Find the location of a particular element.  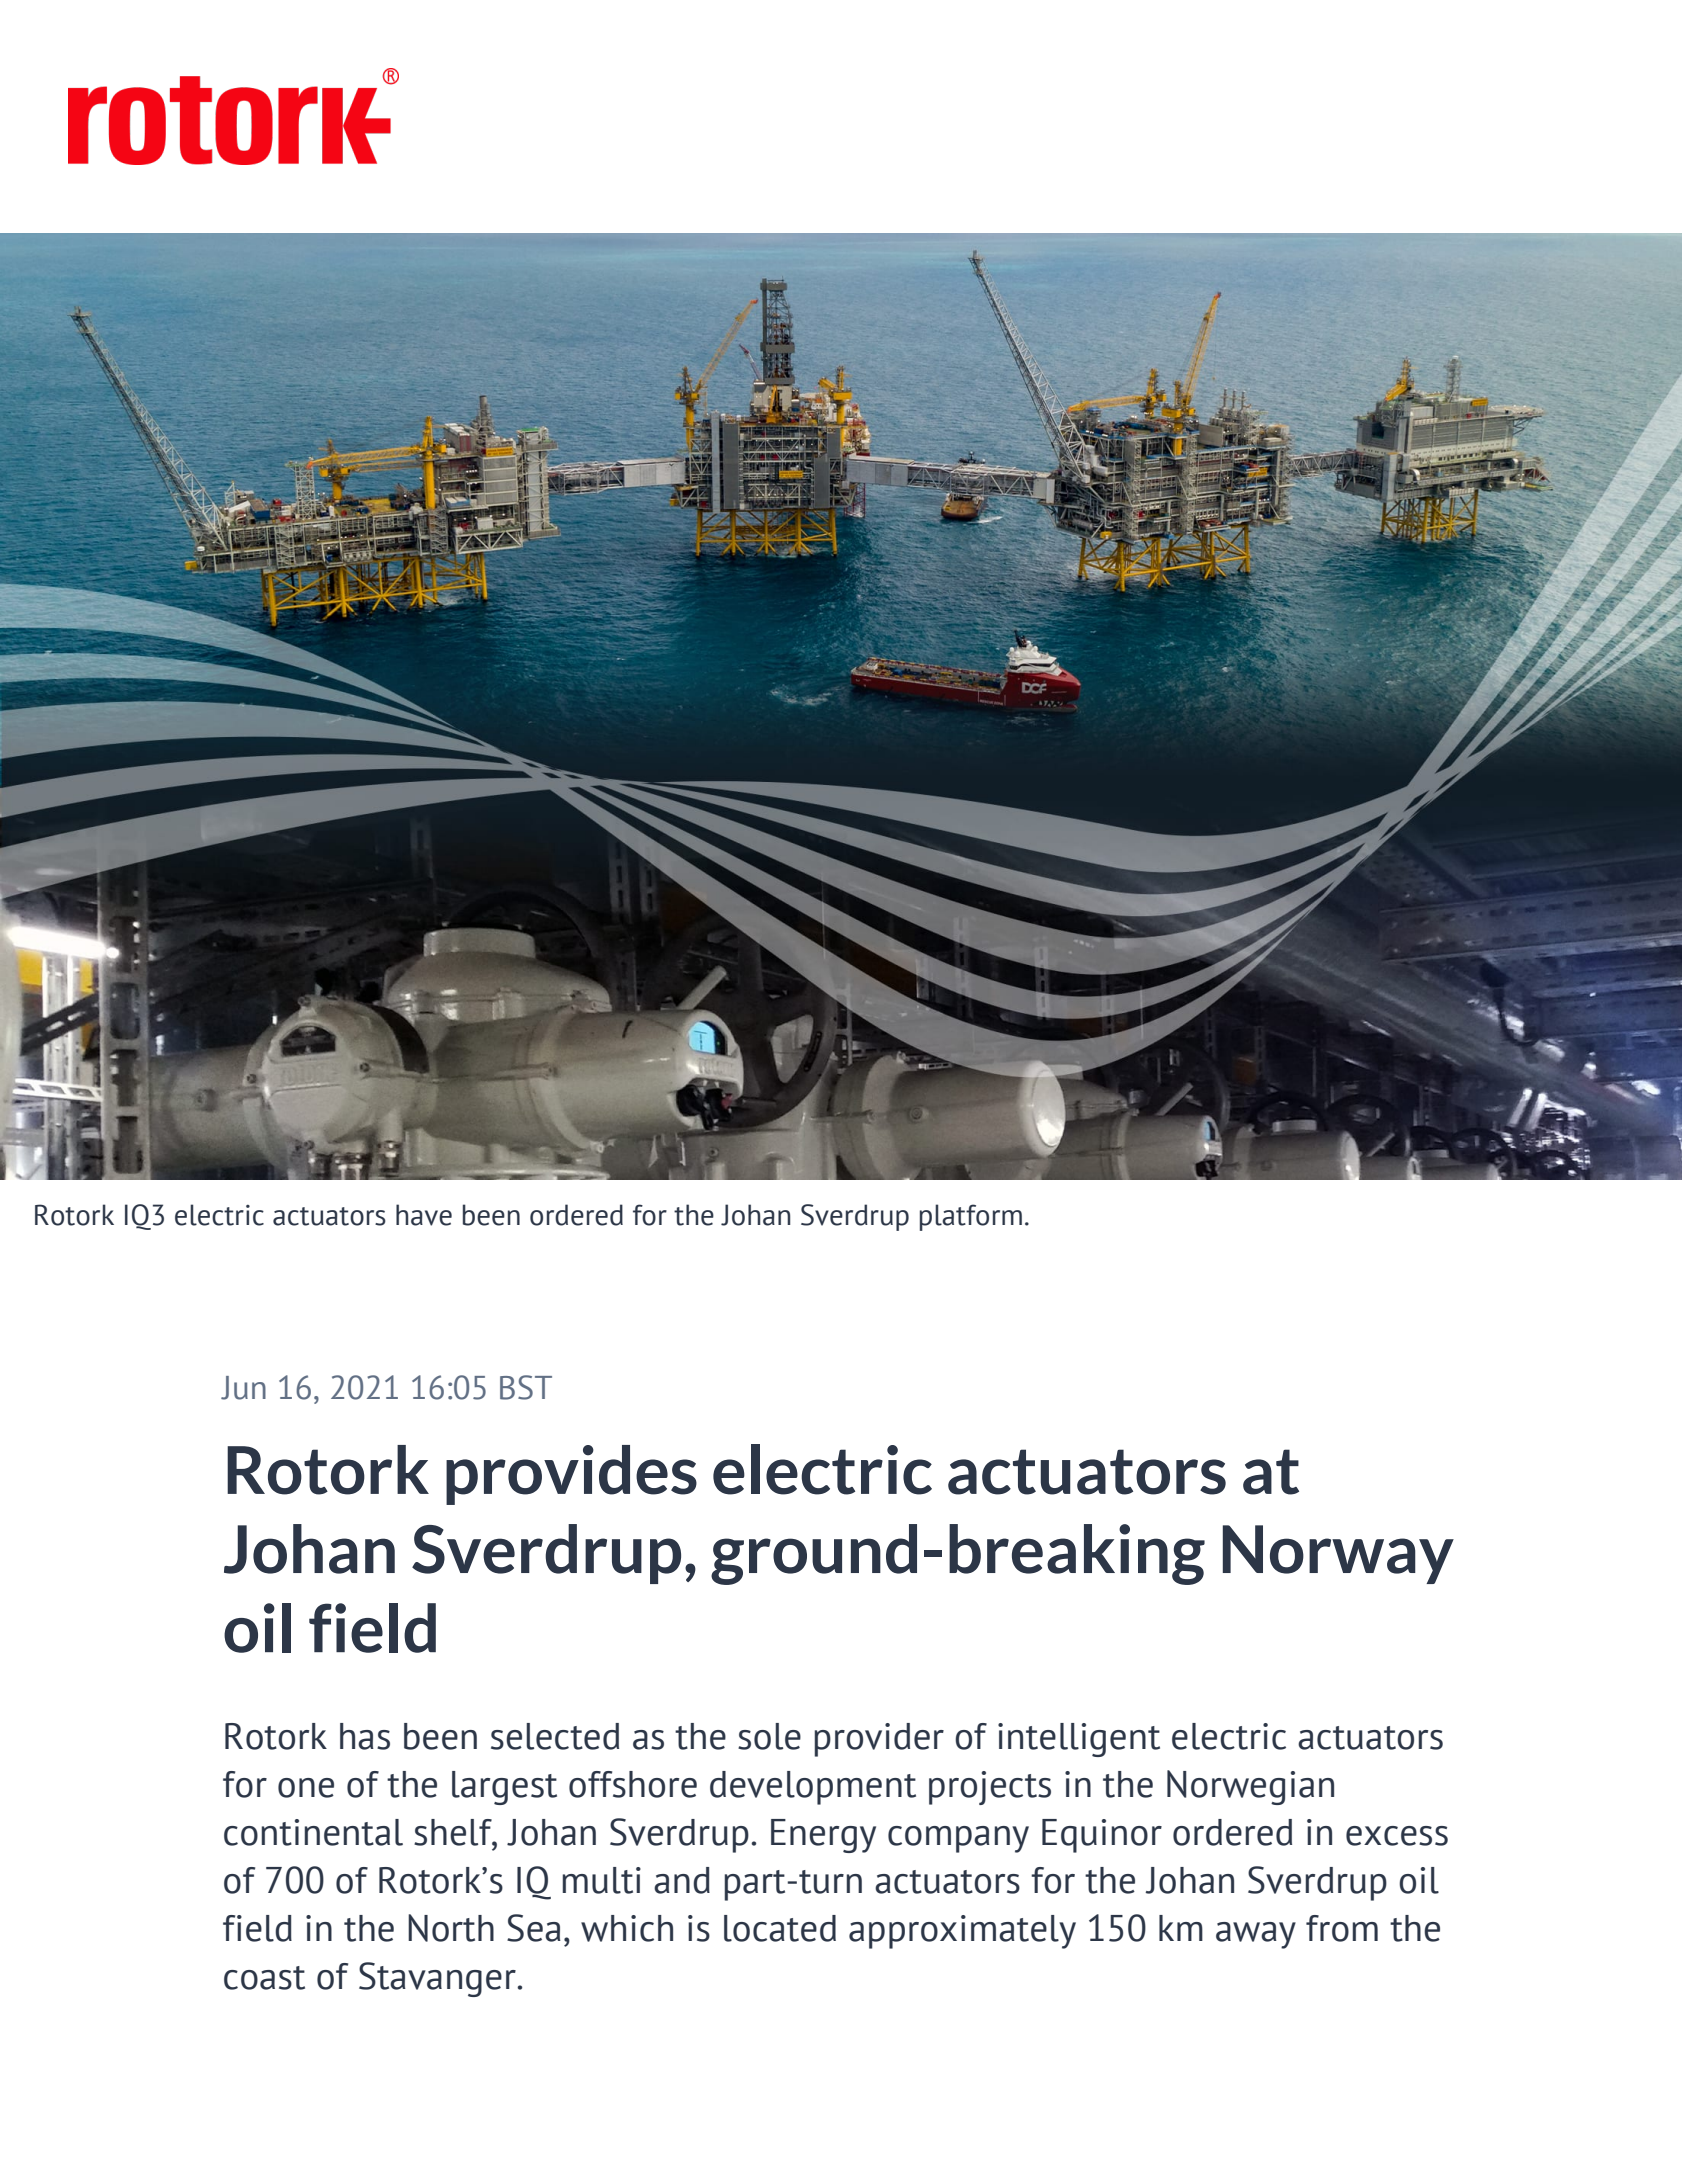

platform is located at coordinates (971, 1217).
